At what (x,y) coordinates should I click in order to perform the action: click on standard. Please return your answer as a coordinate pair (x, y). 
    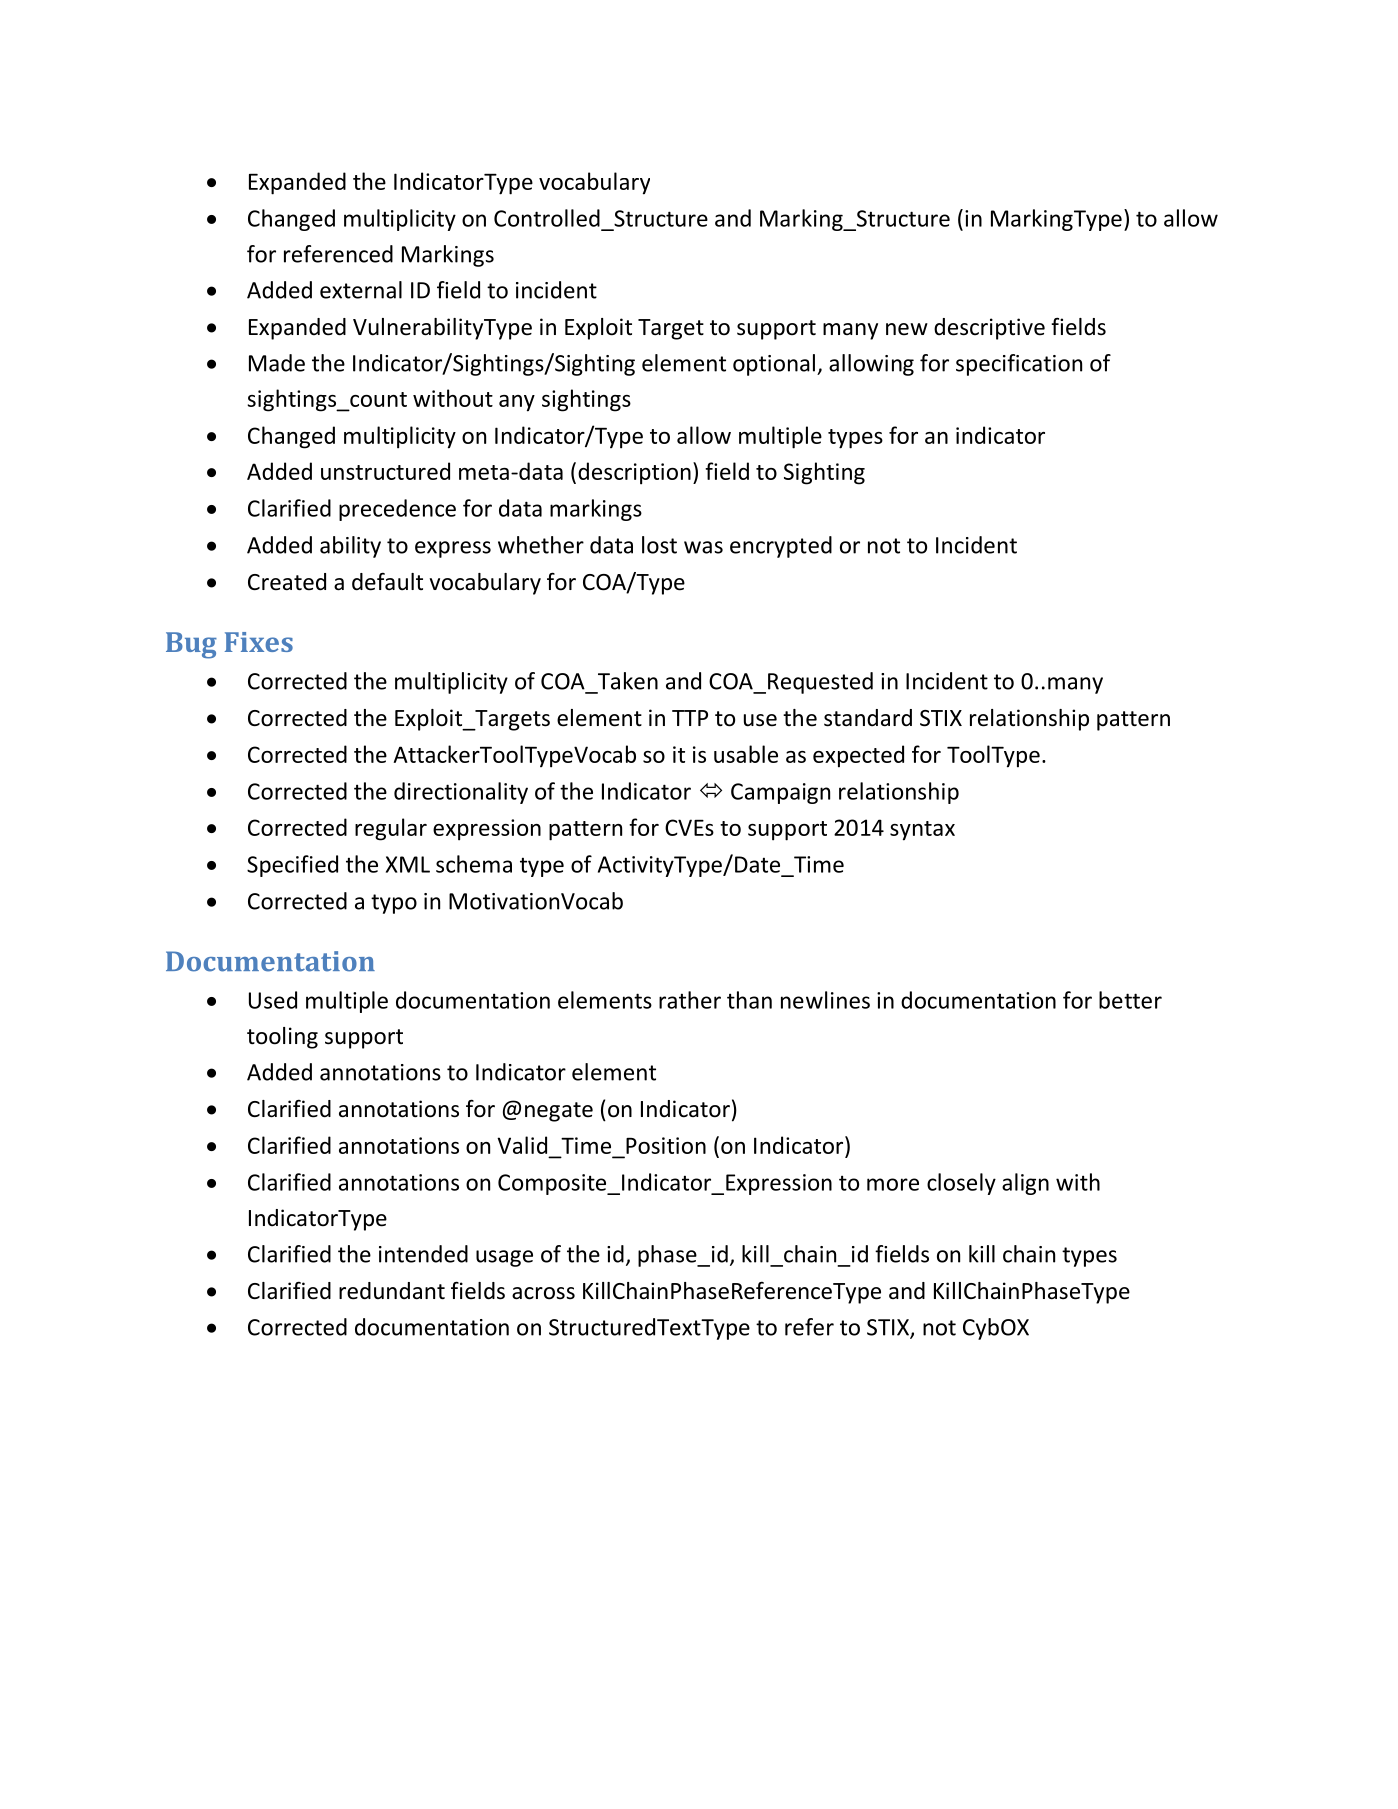
    Looking at the image, I should click on (868, 718).
